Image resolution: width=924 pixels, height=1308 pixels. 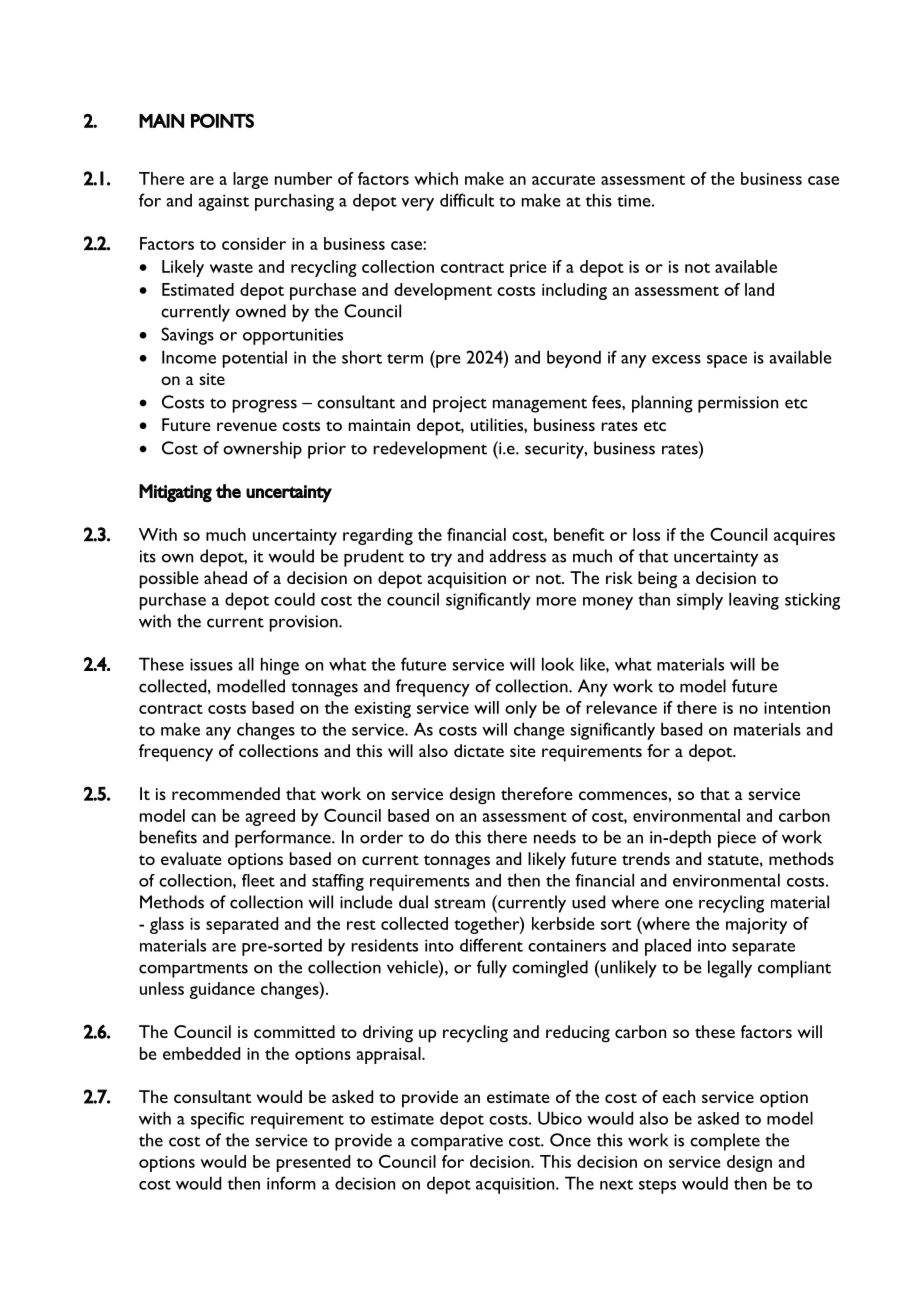 What do you see at coordinates (250, 180) in the screenshot?
I see `large` at bounding box center [250, 180].
